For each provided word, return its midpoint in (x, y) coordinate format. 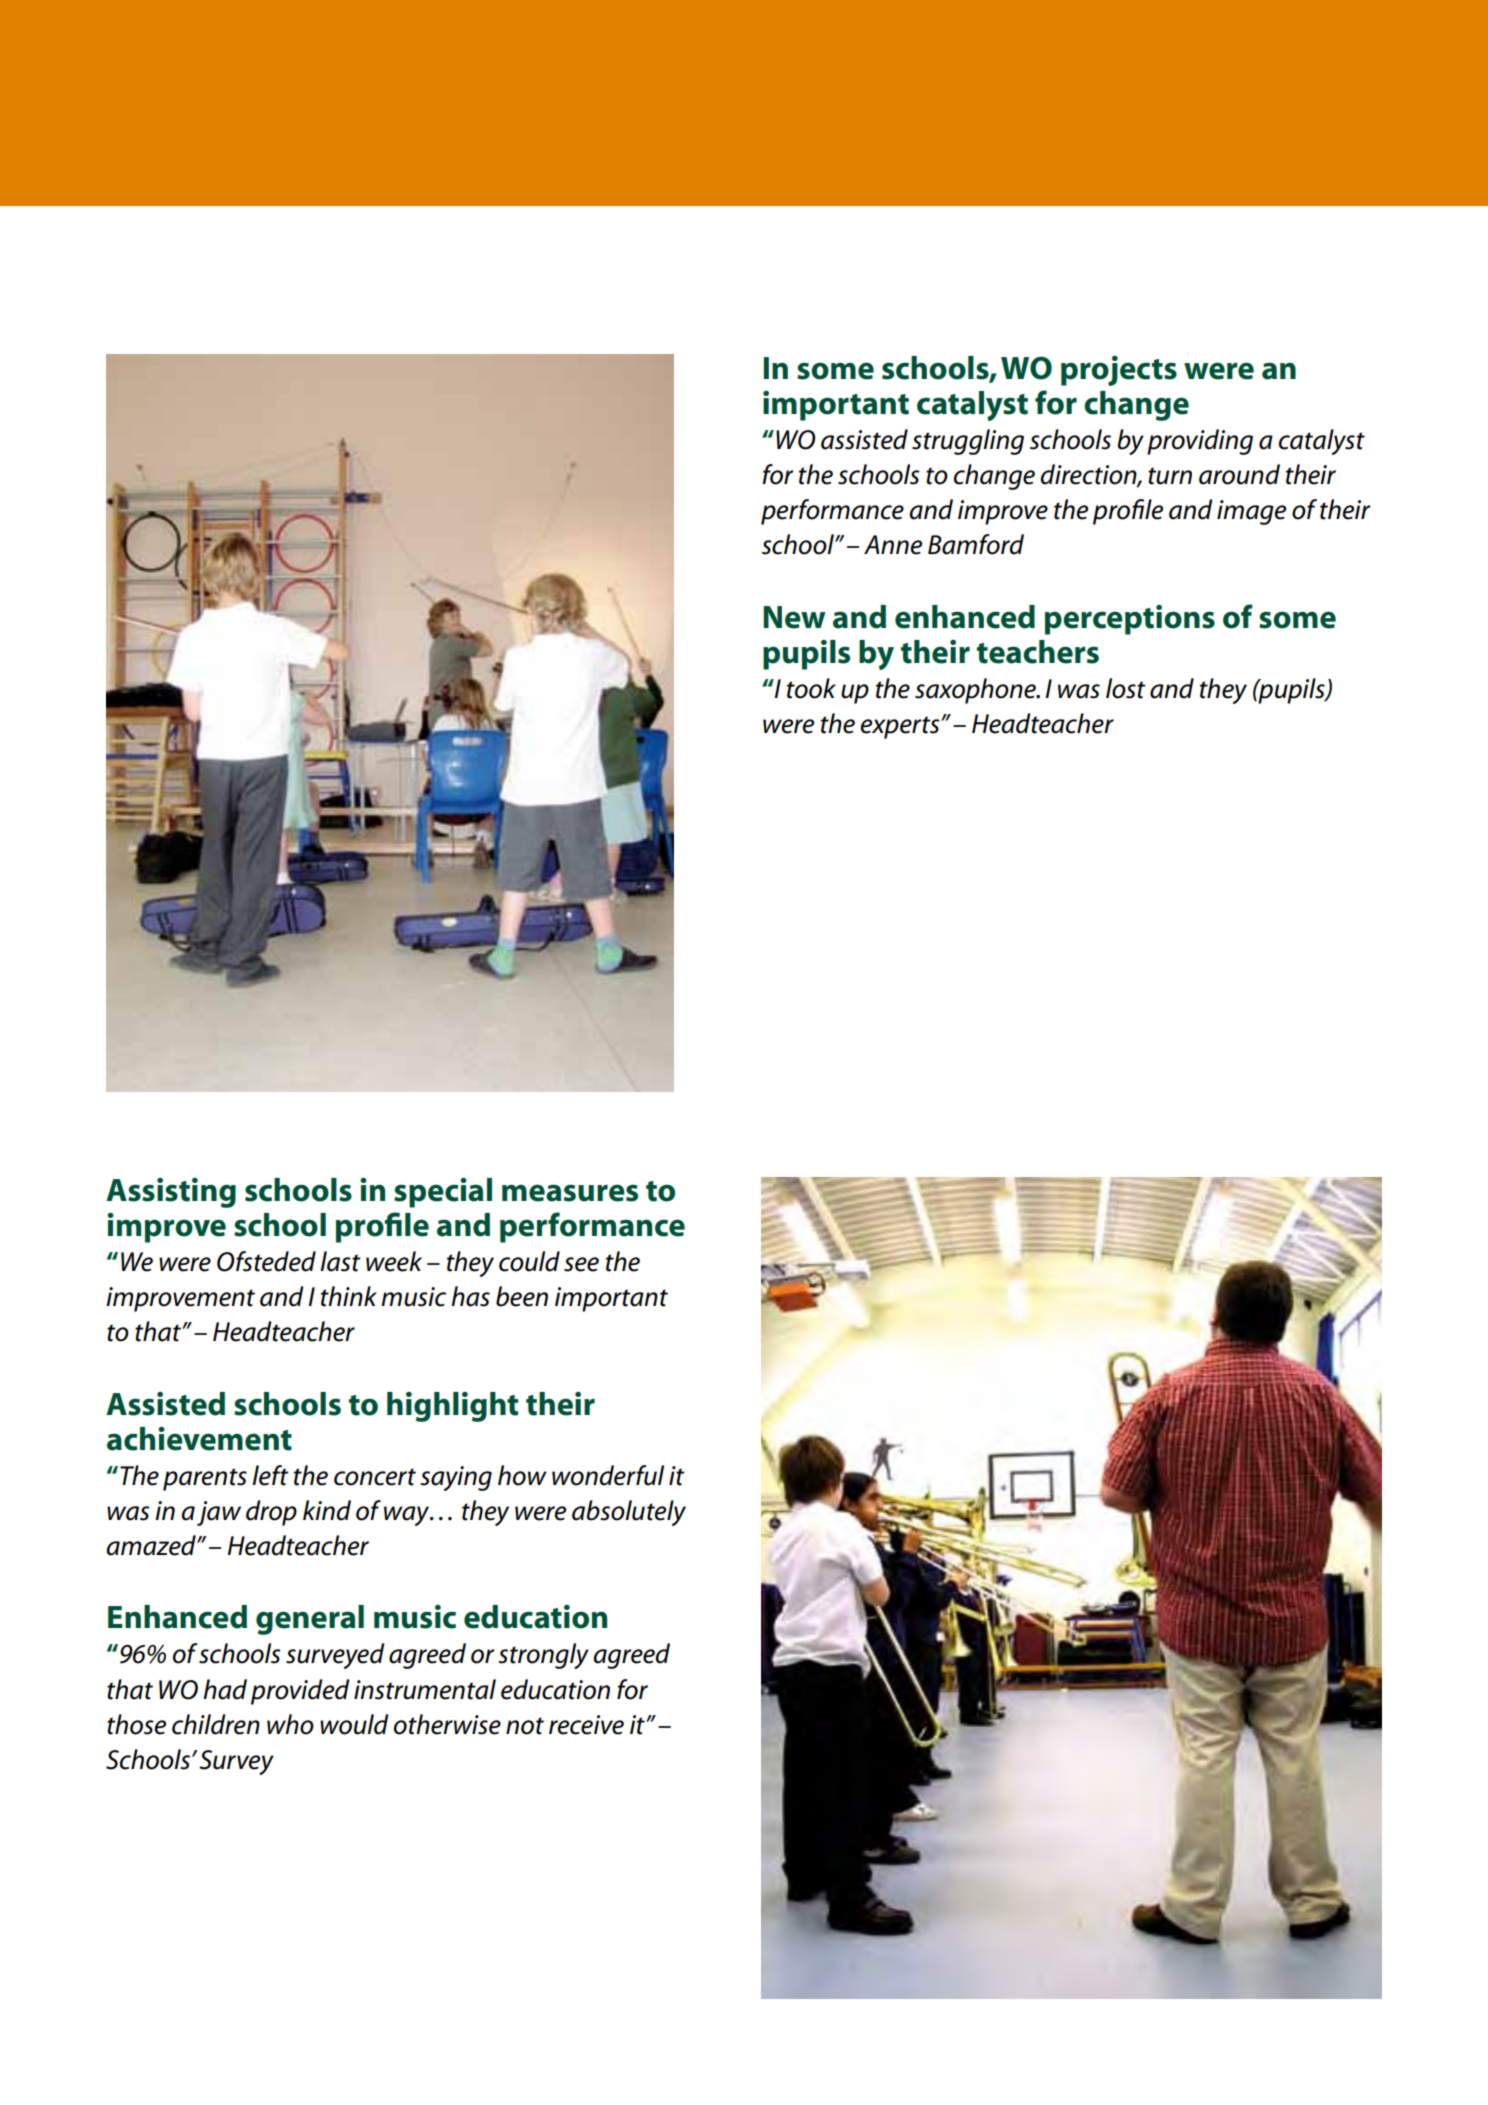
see (581, 1264)
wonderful (608, 1475)
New (794, 617)
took (811, 688)
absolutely (629, 1513)
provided (300, 1692)
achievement (199, 1439)
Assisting (171, 1193)
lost (1125, 688)
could (529, 1261)
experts (901, 727)
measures (570, 1193)
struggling (968, 442)
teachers (1038, 652)
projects (1119, 371)
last (340, 1261)
